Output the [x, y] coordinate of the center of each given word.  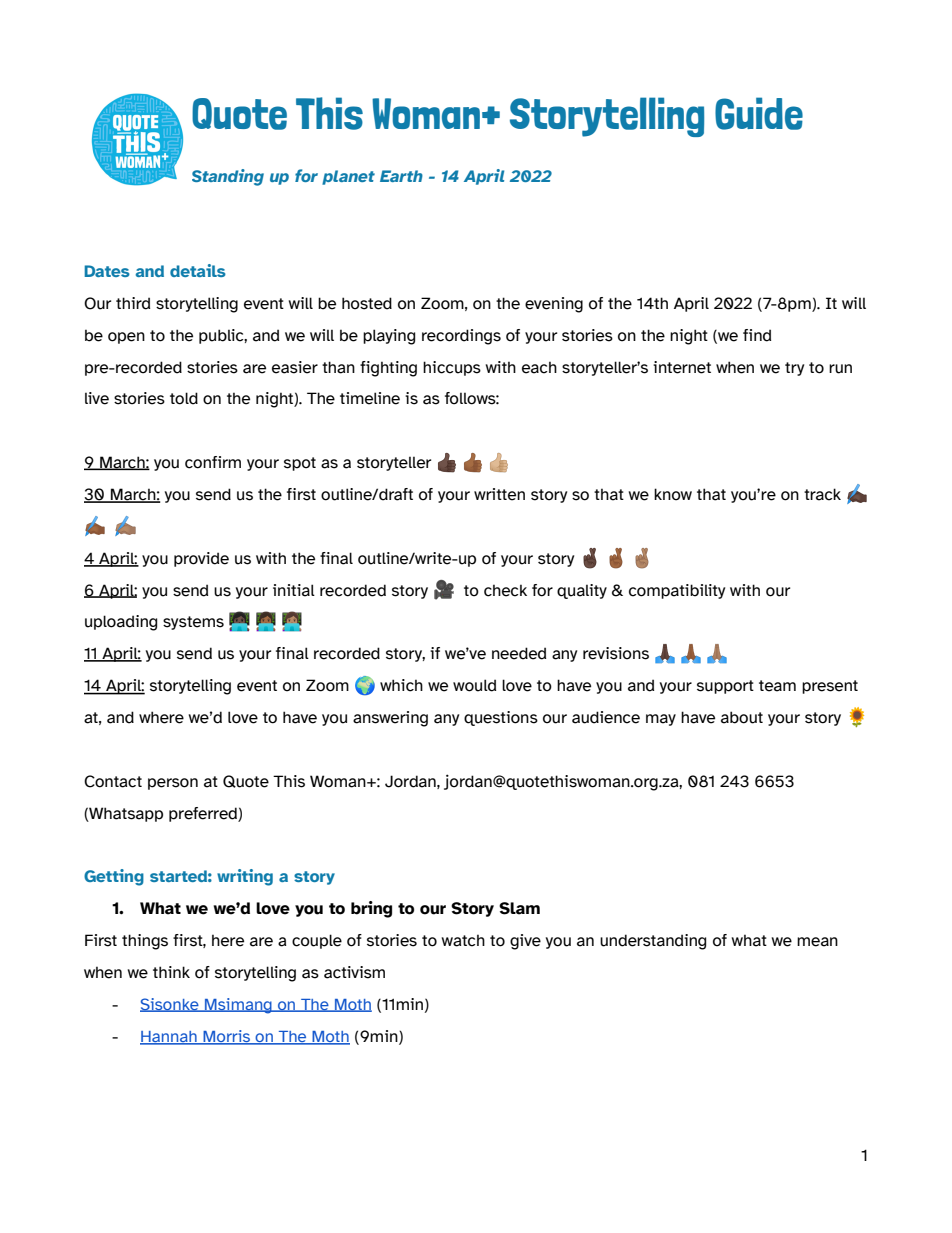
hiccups [452, 368]
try [794, 369]
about [742, 717]
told [184, 398]
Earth [401, 176]
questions [501, 718]
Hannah [169, 1037]
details [198, 270]
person [173, 784]
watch [463, 940]
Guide [759, 113]
